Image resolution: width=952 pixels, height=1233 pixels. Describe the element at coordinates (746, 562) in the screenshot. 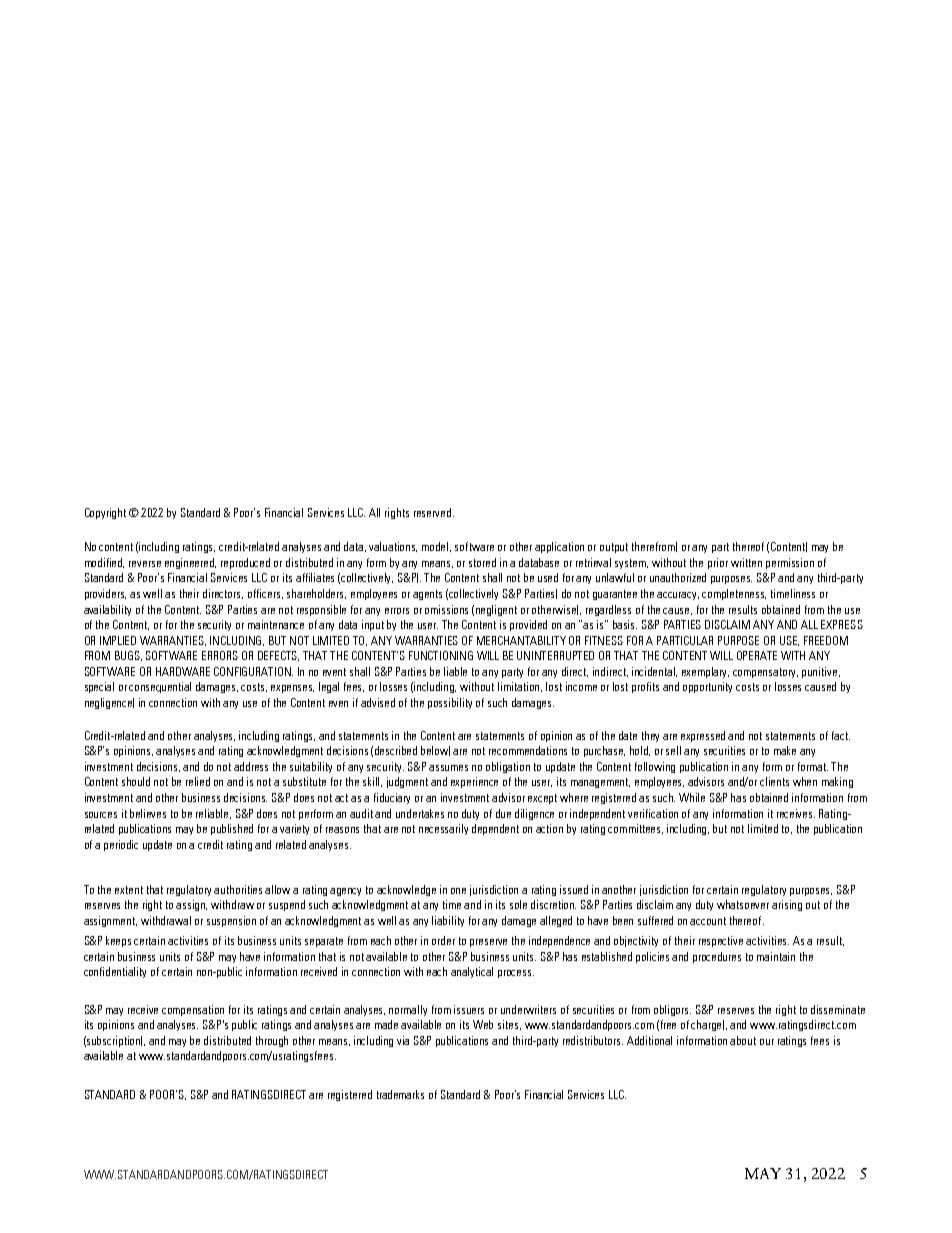

I see `written` at that location.
